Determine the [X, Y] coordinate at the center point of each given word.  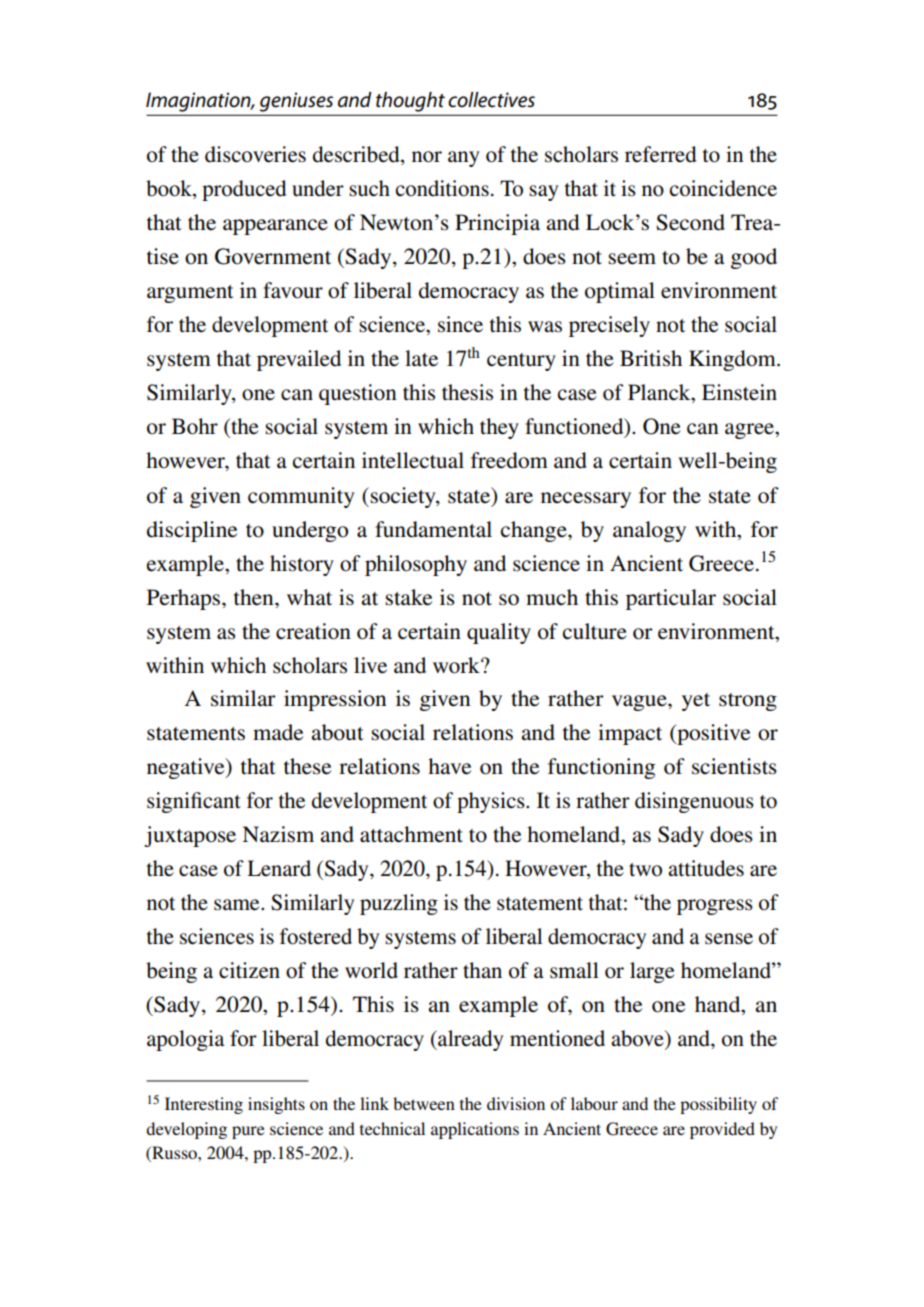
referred [661, 154]
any [464, 159]
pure [248, 1132]
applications [475, 1130]
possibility [718, 1105]
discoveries [255, 154]
